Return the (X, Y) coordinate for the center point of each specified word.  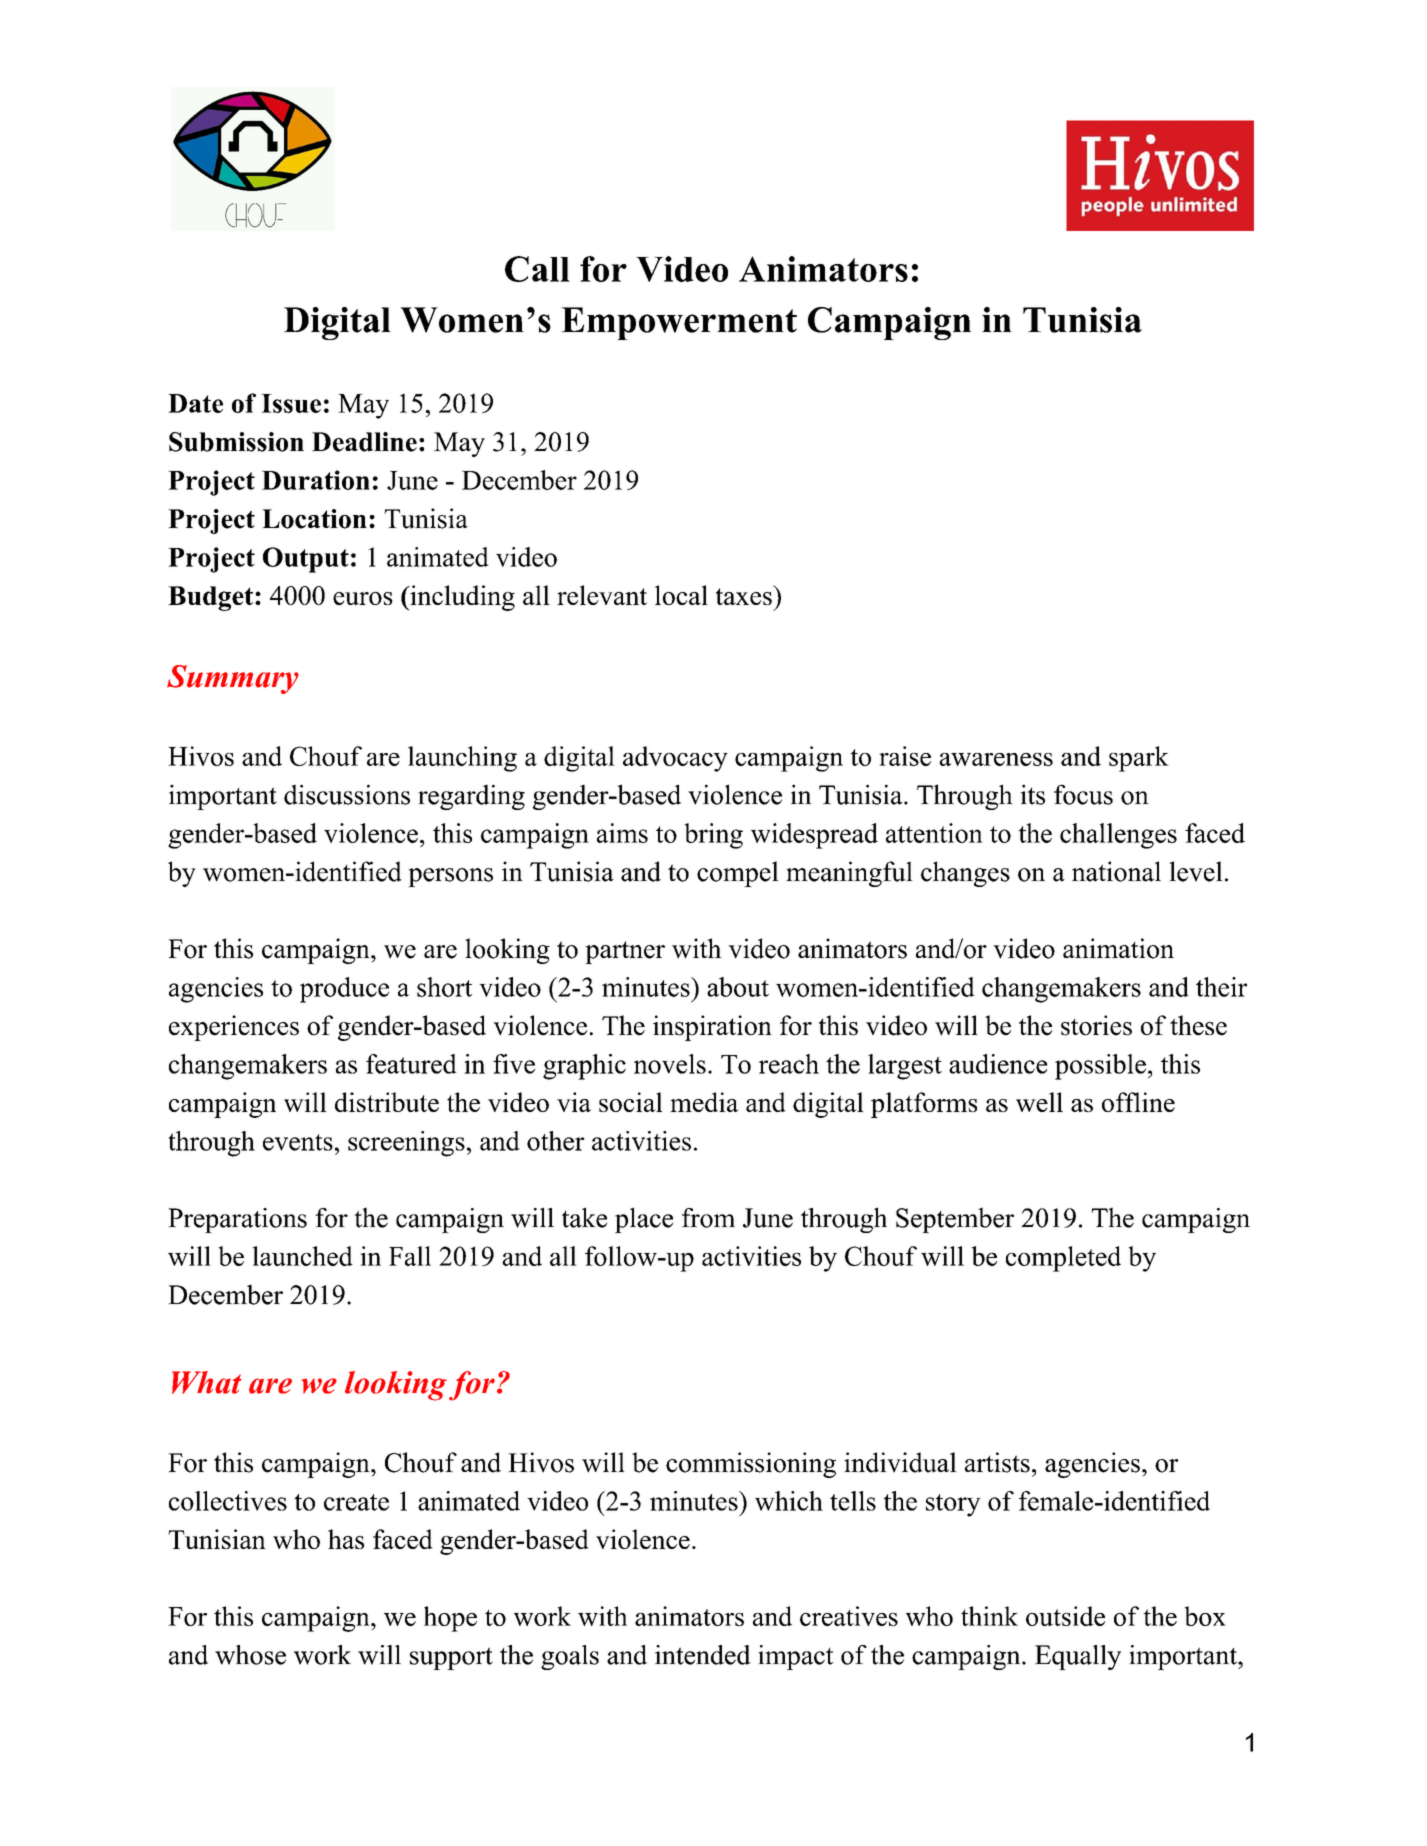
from (708, 1218)
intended (703, 1655)
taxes (745, 595)
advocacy (675, 759)
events (298, 1142)
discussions (347, 794)
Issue (291, 403)
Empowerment (679, 323)
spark (1139, 759)
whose (250, 1655)
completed (1063, 1259)
